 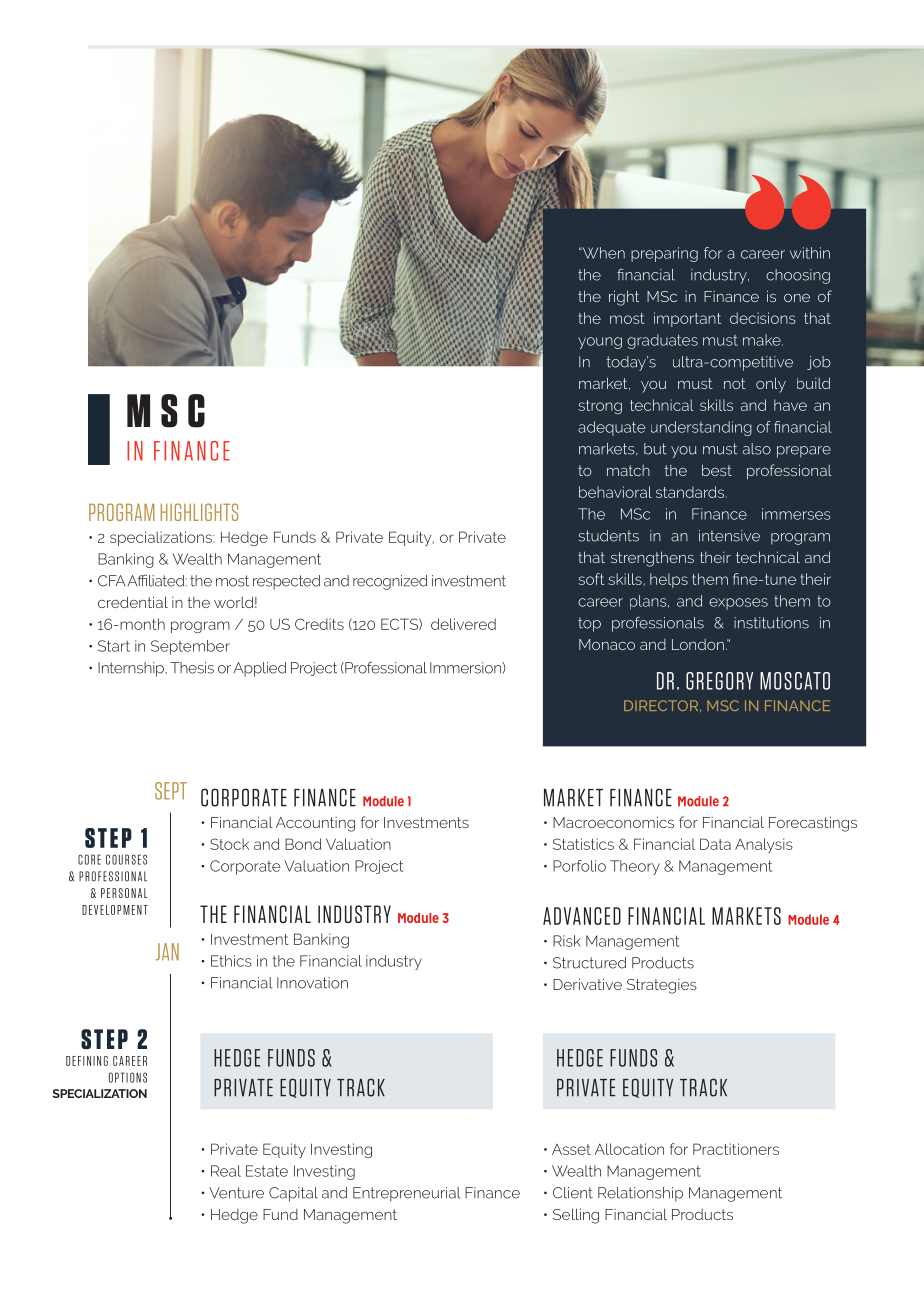 I want to click on DIRECTOR, so click(x=662, y=706).
